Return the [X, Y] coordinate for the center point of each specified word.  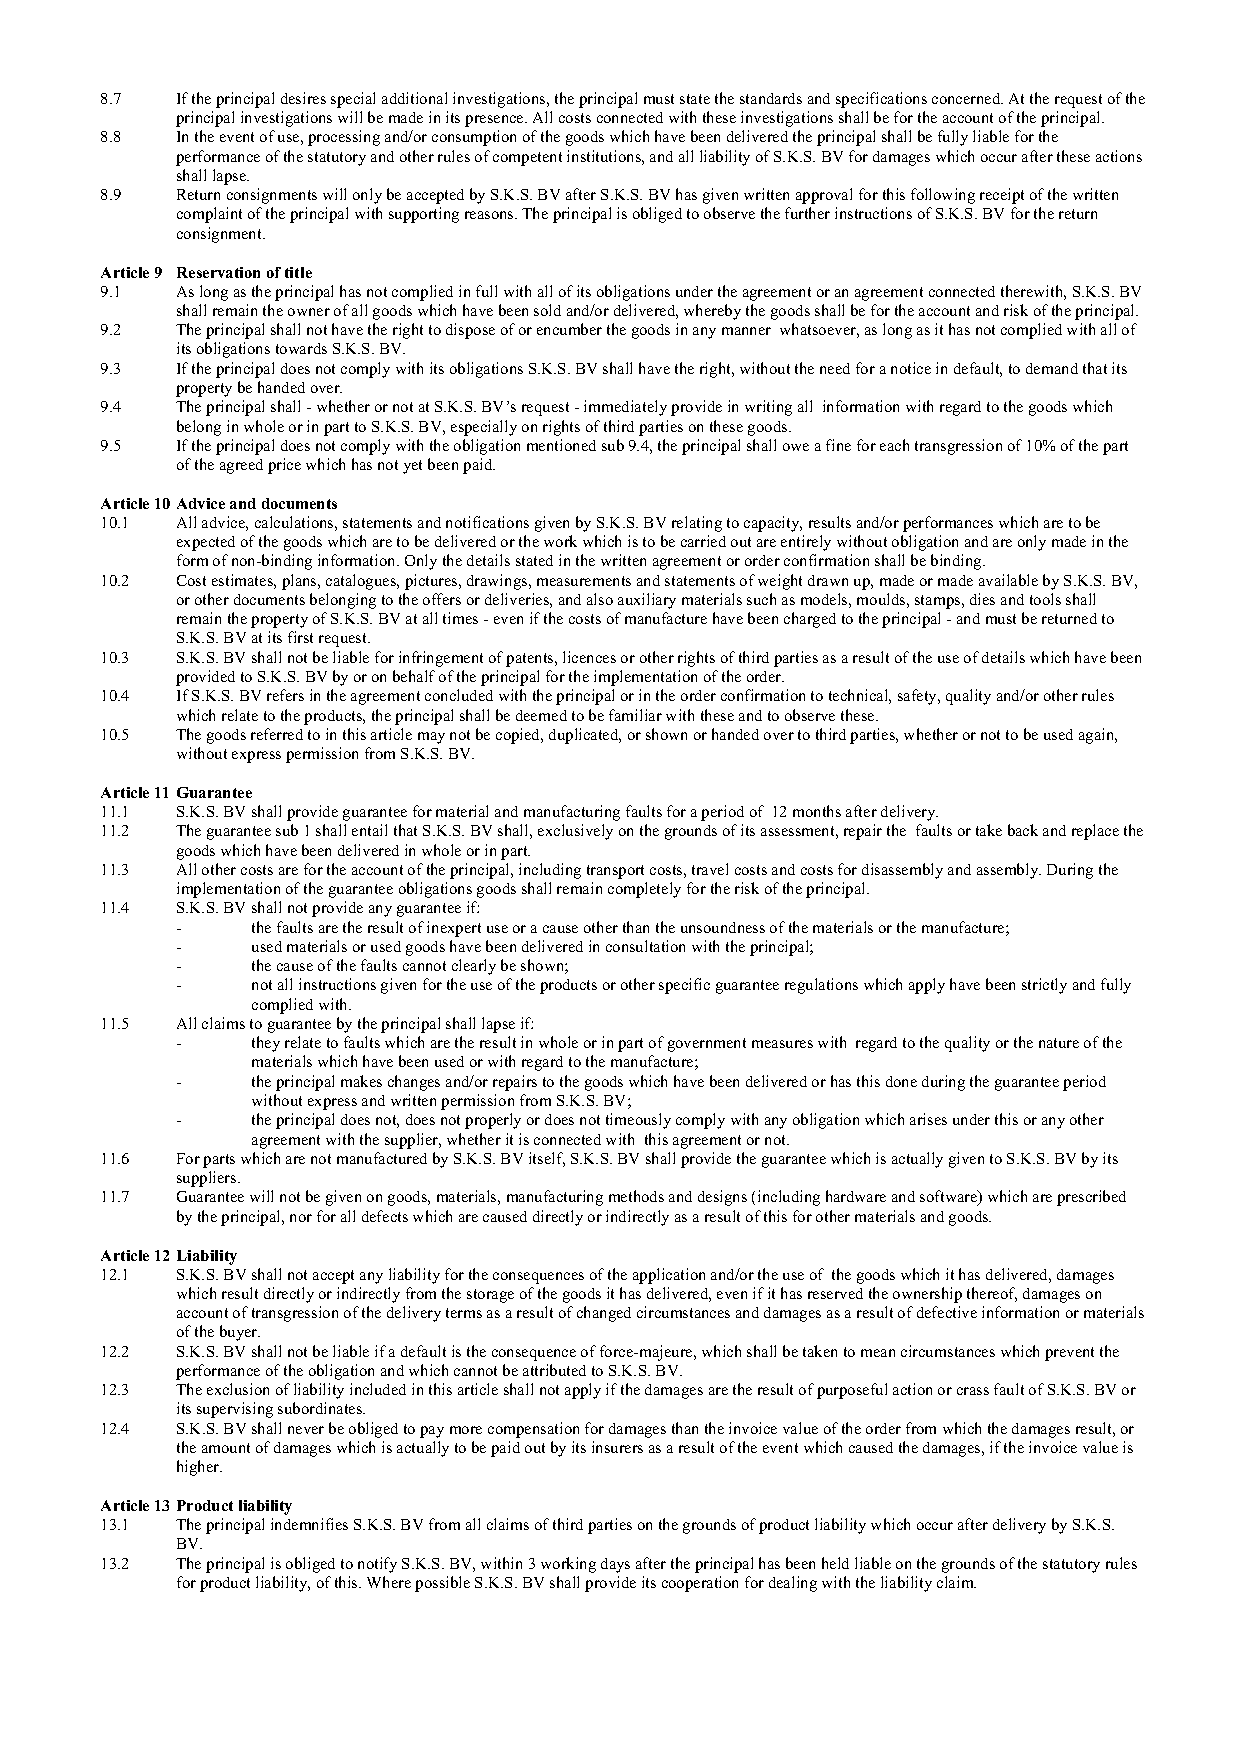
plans [300, 582]
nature [1059, 1043]
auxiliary [647, 601]
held [835, 1563]
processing [344, 138]
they [266, 1044]
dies [982, 599]
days [615, 1565]
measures [782, 1044]
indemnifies [309, 1524]
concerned [967, 98]
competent [527, 159]
